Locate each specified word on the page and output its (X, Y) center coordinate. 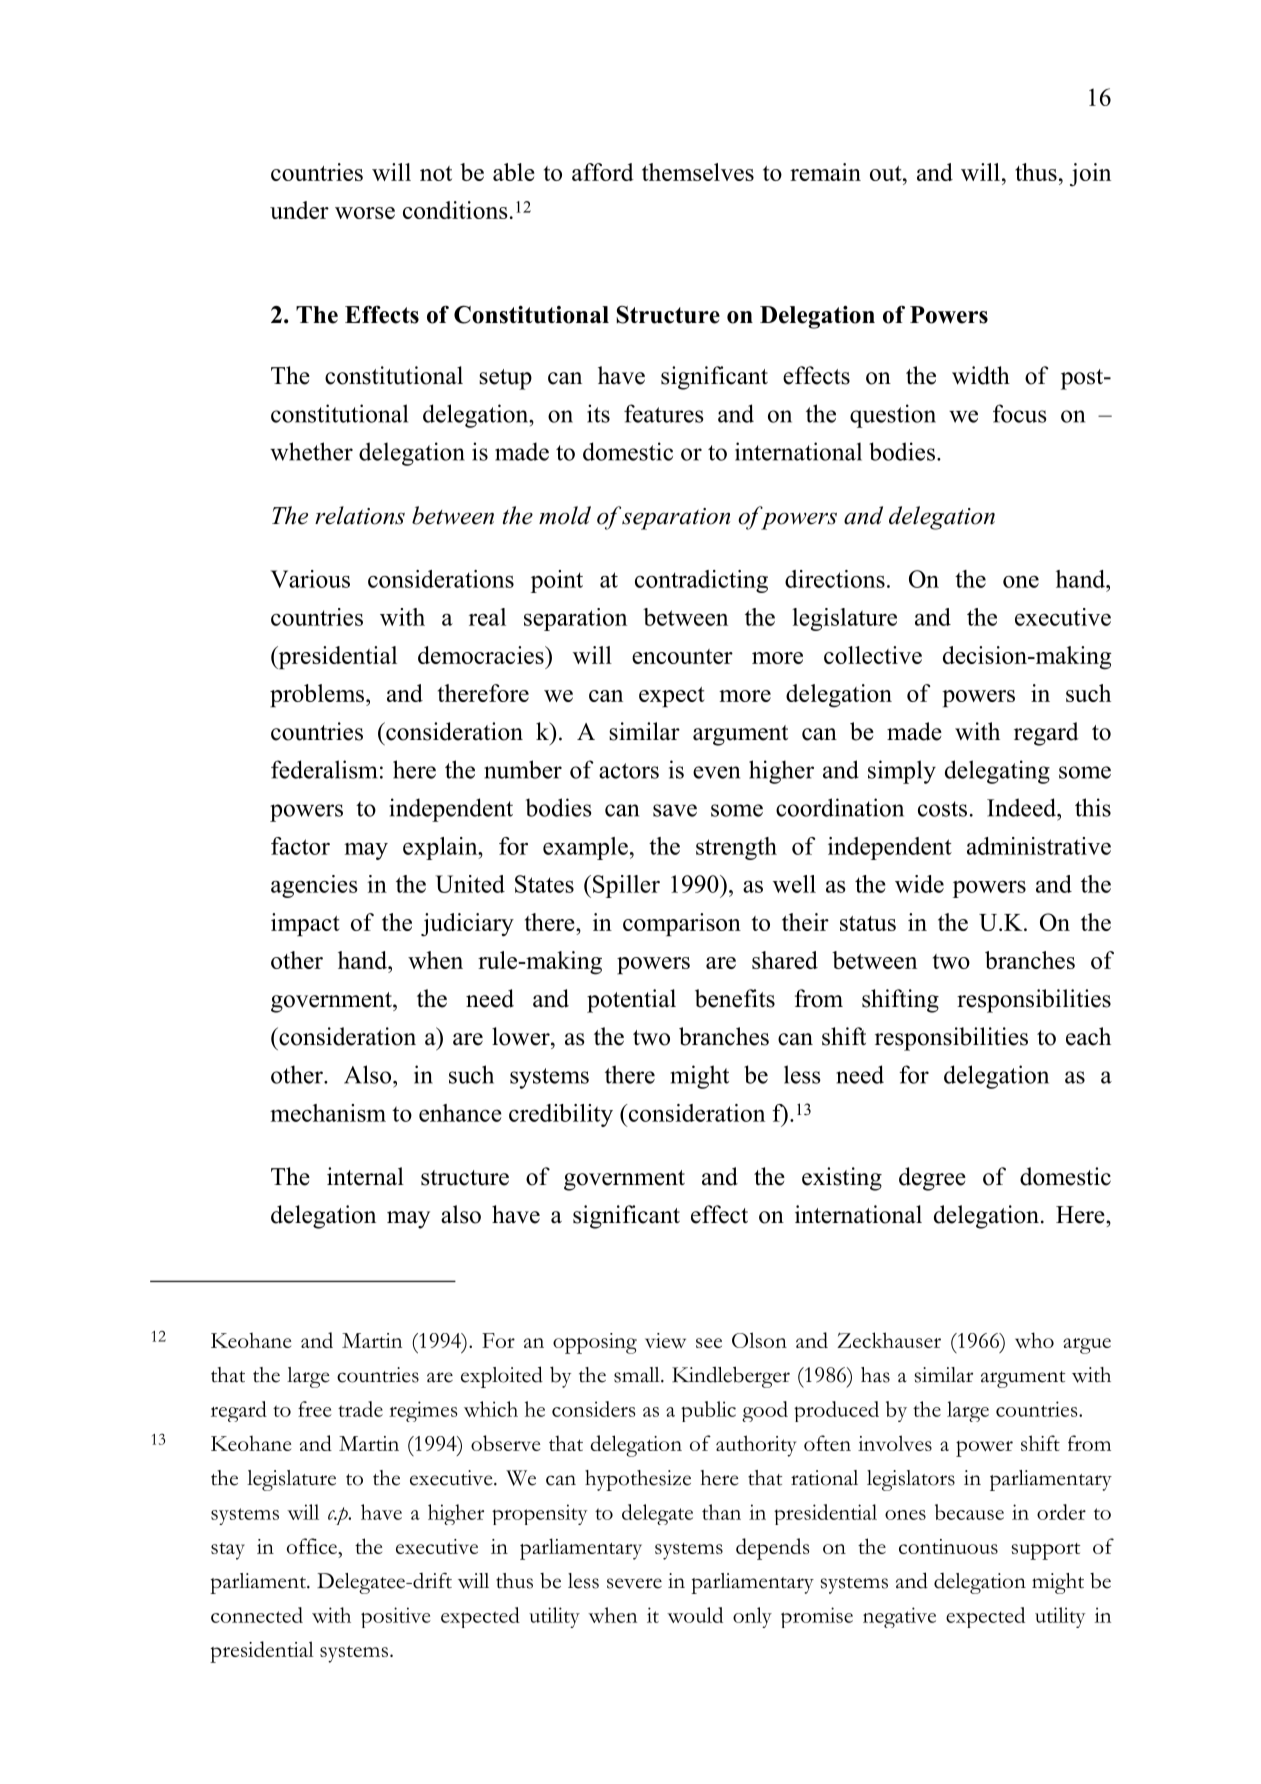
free (315, 1409)
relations (360, 515)
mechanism (328, 1113)
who (1034, 1340)
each (1088, 1036)
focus (1020, 413)
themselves (698, 172)
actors (629, 771)
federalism (324, 769)
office (313, 1546)
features (664, 413)
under (299, 210)
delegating (997, 772)
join (1090, 174)
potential (631, 1001)
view (665, 1340)
